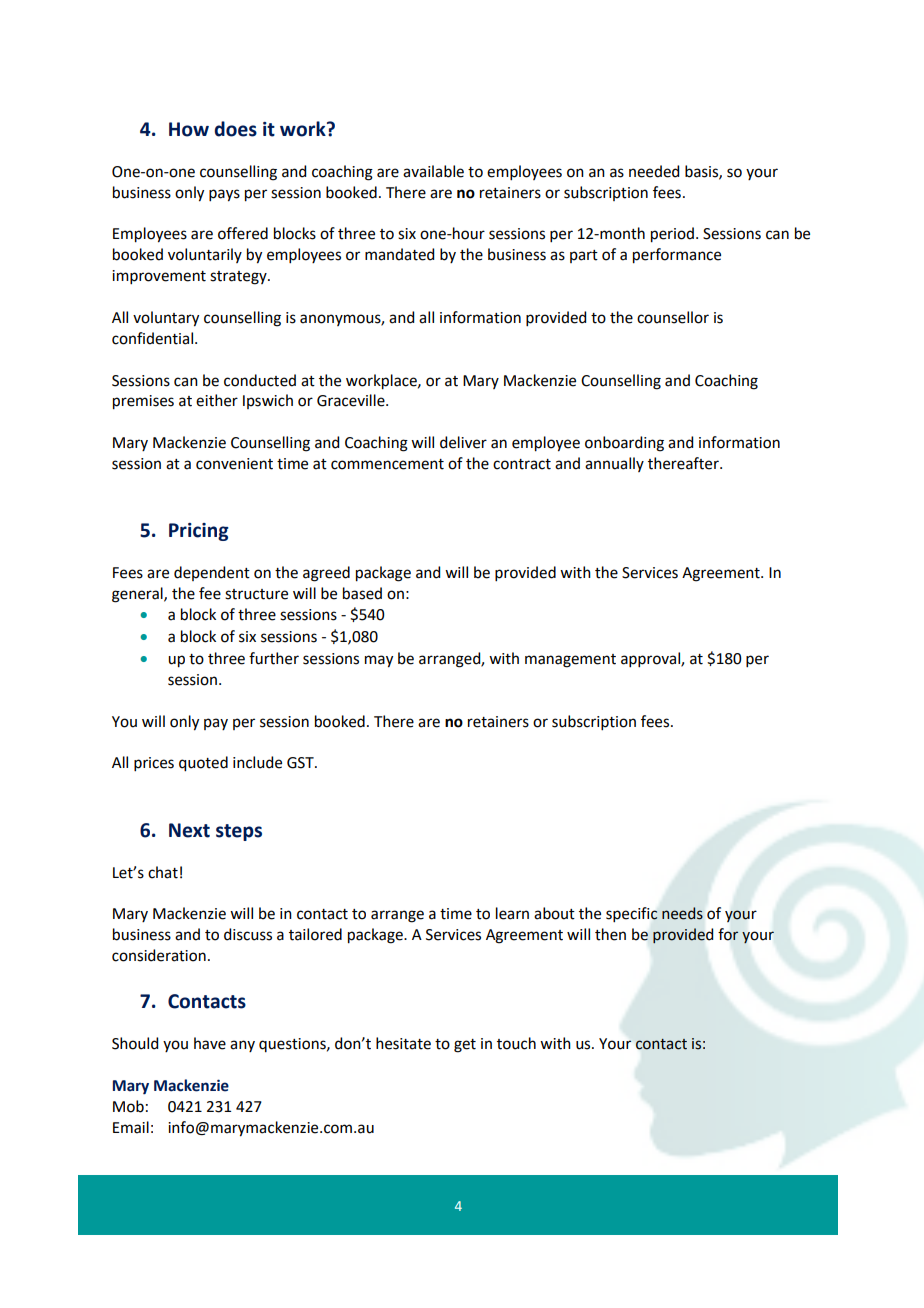 This page has height=1308, width=924. I want to click on needed, so click(654, 171).
